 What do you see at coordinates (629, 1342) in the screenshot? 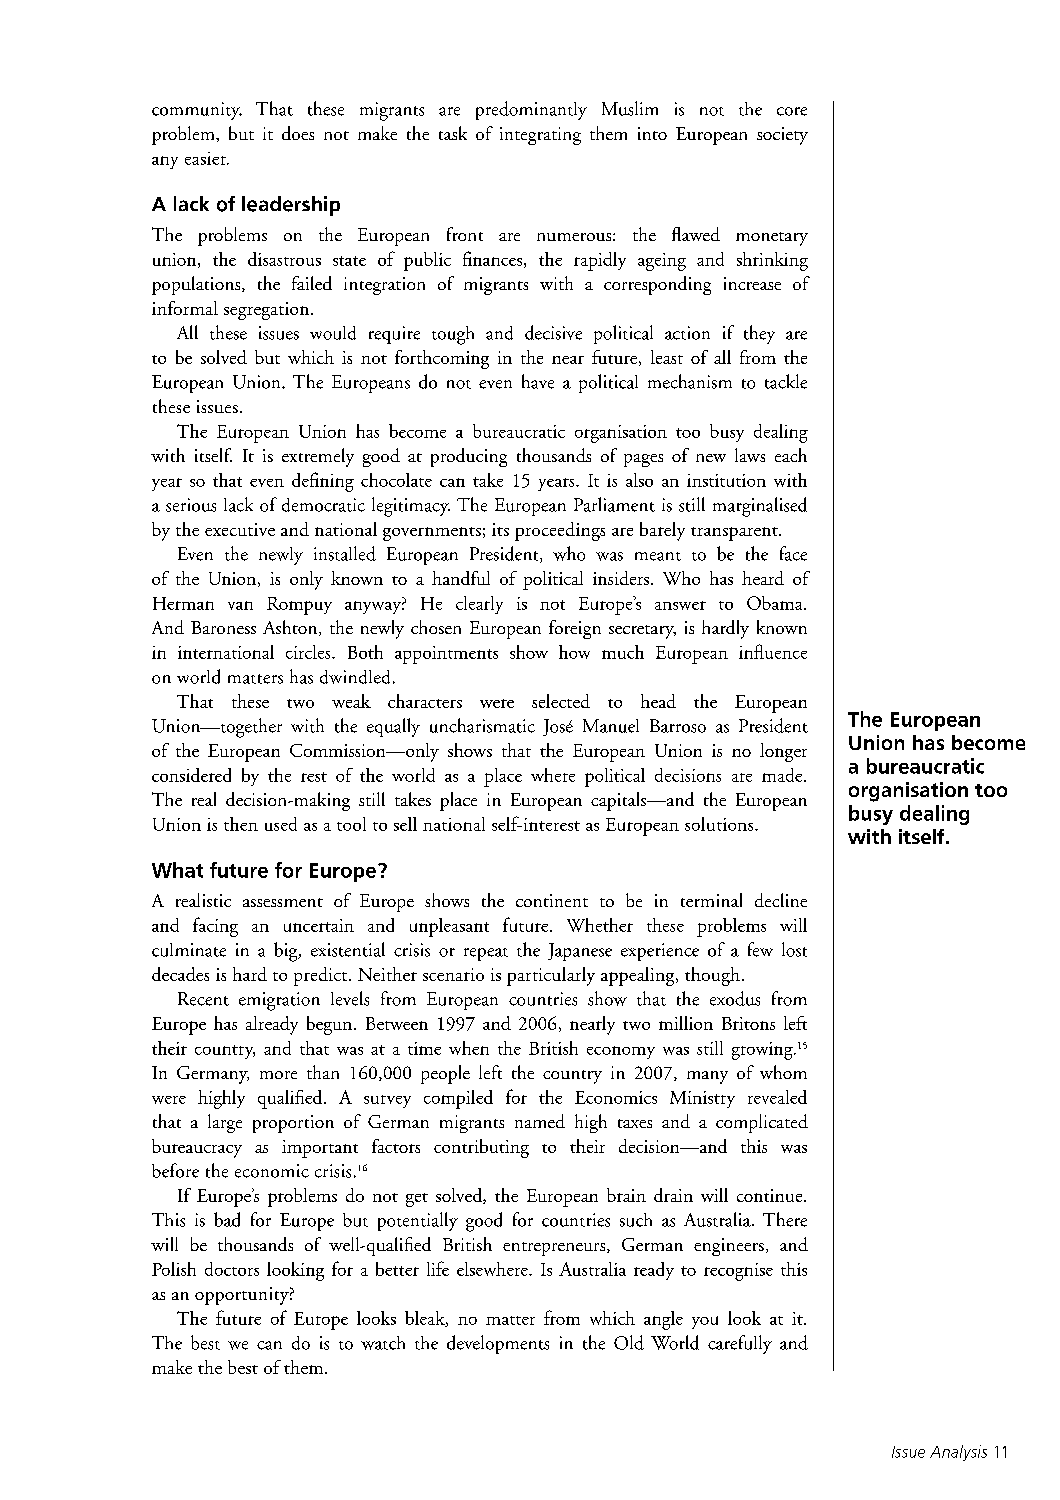
I see `Old` at bounding box center [629, 1342].
